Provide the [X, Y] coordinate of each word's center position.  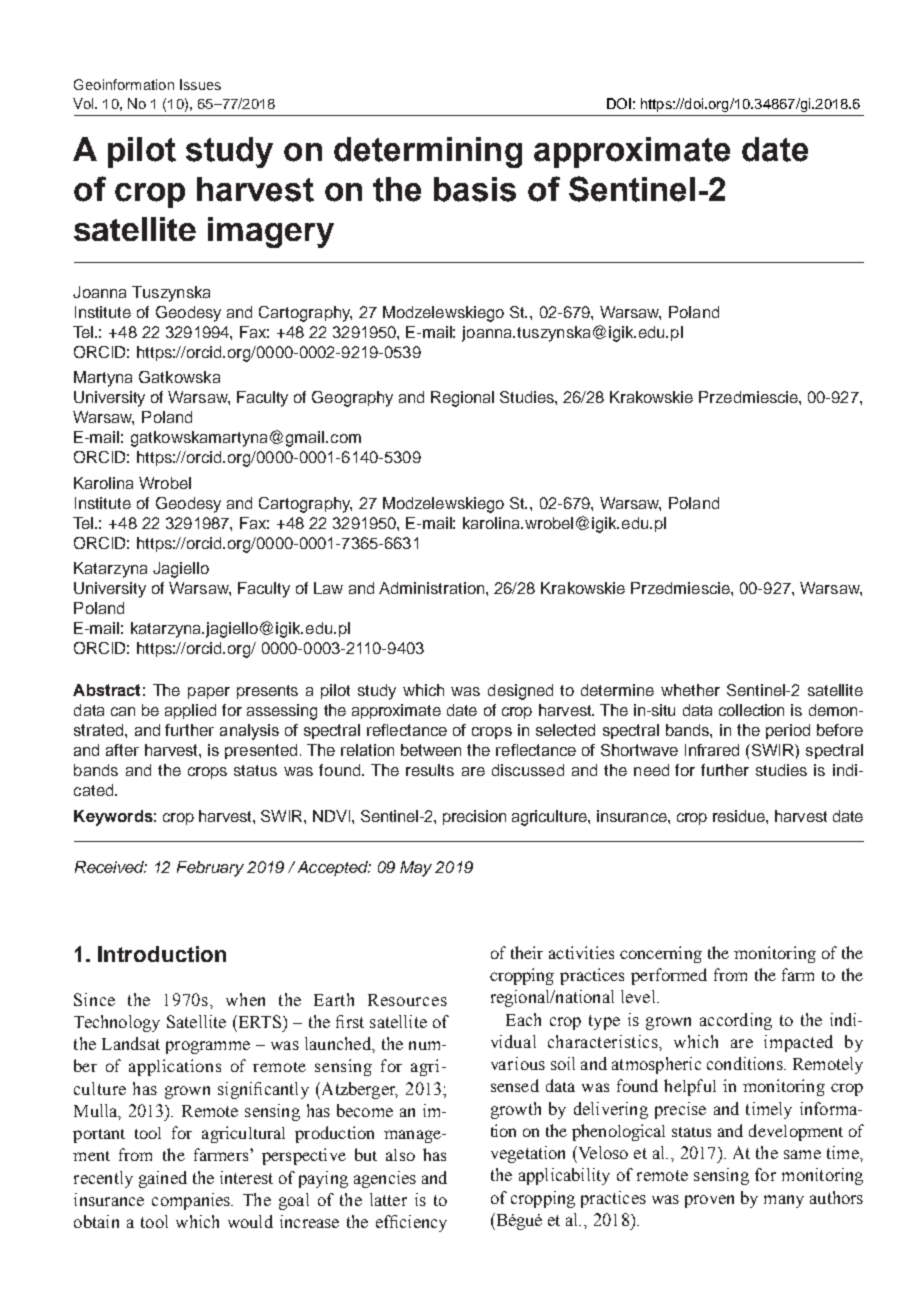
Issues [200, 84]
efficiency [411, 1223]
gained [163, 1179]
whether [690, 690]
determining [428, 152]
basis [475, 189]
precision [474, 817]
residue [740, 816]
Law [328, 588]
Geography [352, 399]
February [210, 869]
